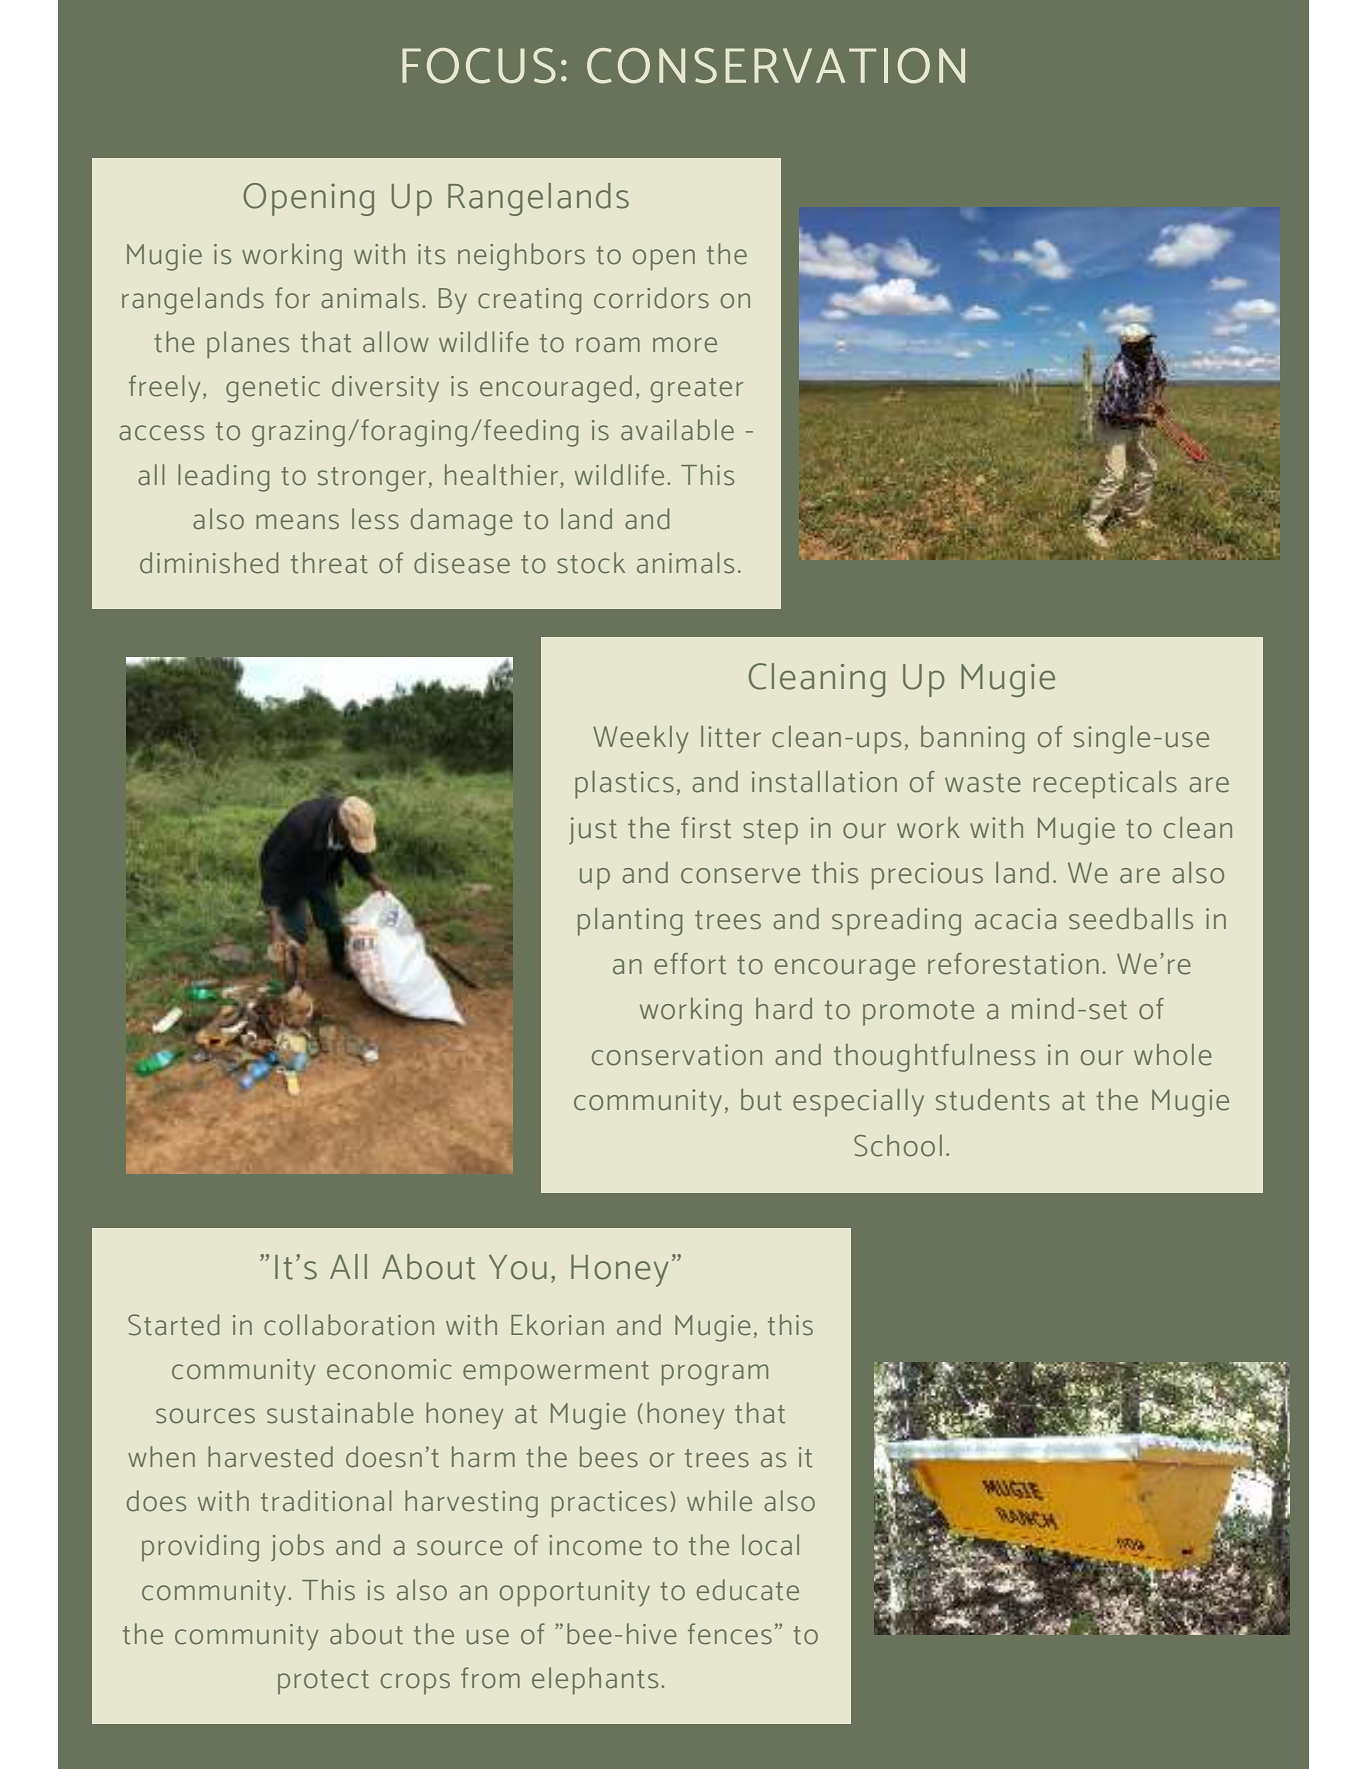 This screenshot has width=1367, height=1769. I want to click on reforestation, so click(1013, 964).
